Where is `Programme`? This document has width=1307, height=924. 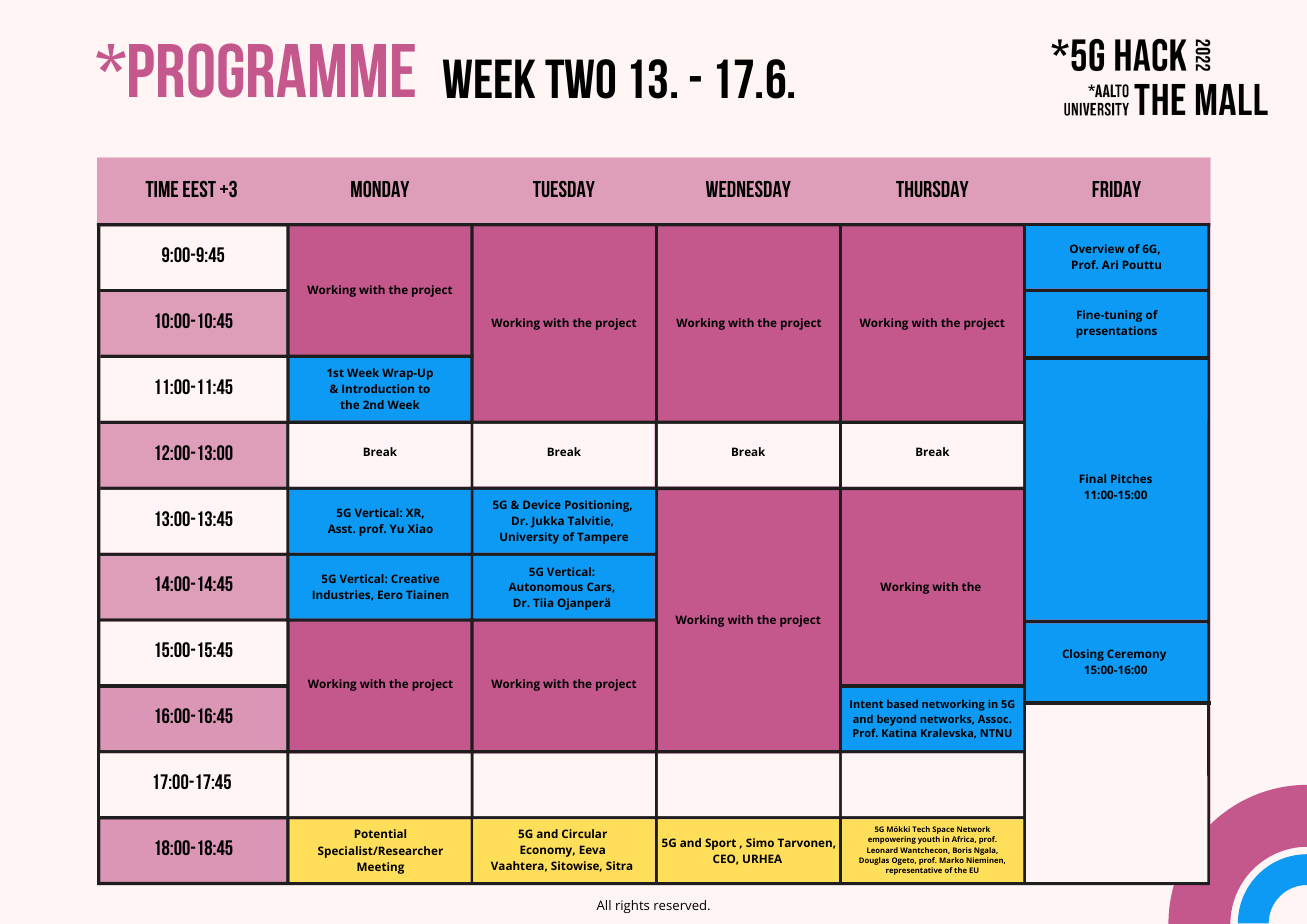 Programme is located at coordinates (272, 70).
